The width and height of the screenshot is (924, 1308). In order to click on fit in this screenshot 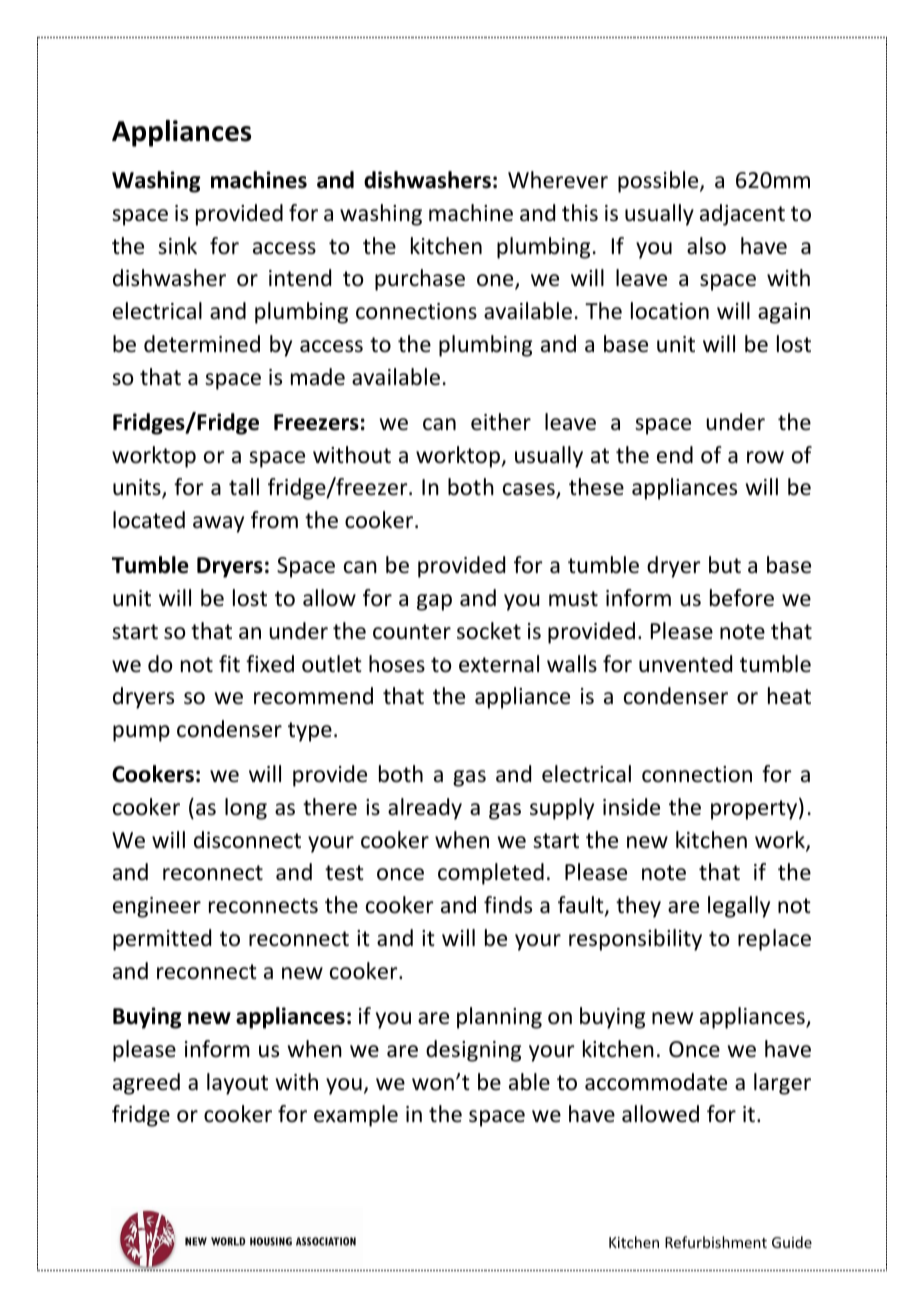, I will do `click(229, 663)`.
